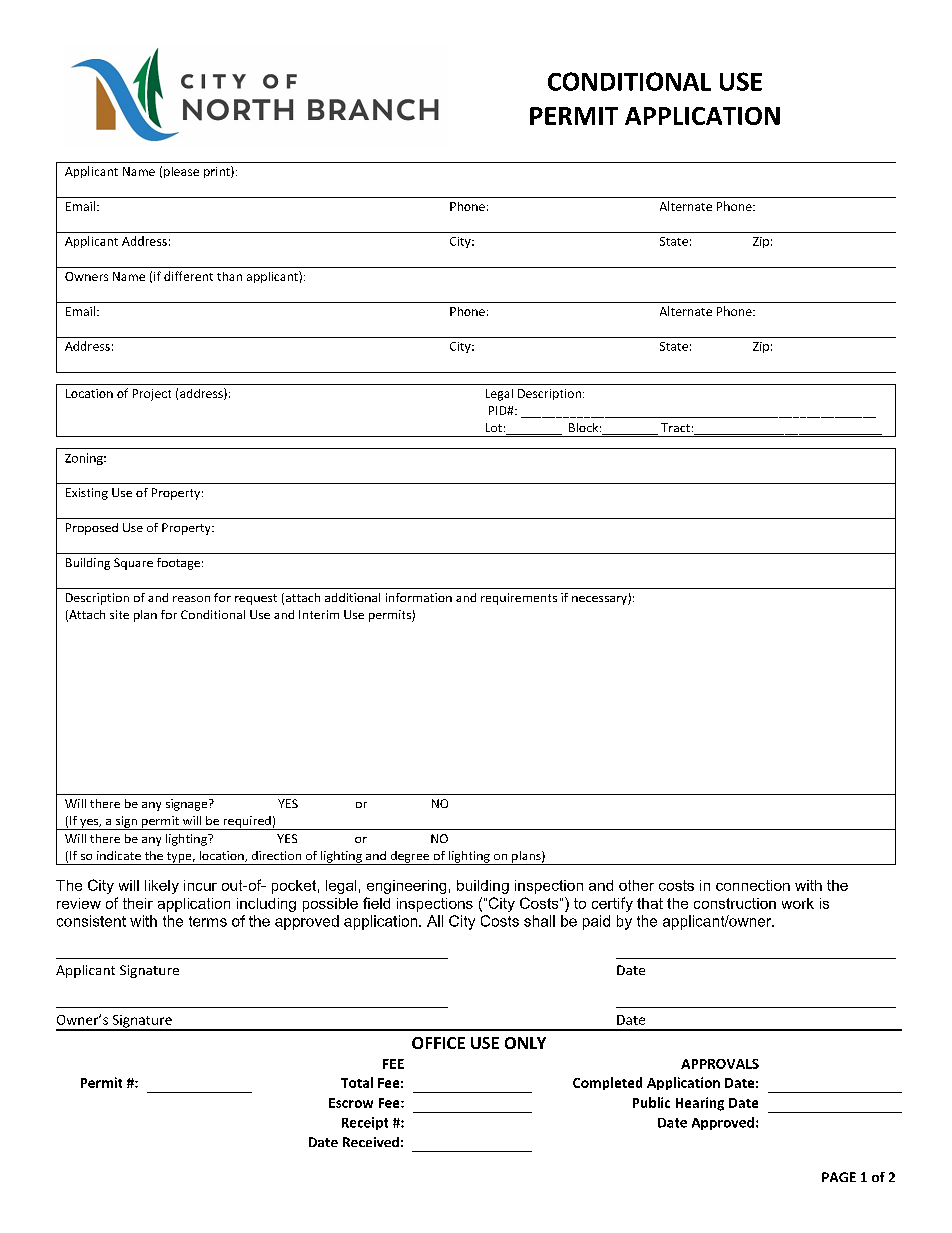  I want to click on necessary, so click(600, 600).
